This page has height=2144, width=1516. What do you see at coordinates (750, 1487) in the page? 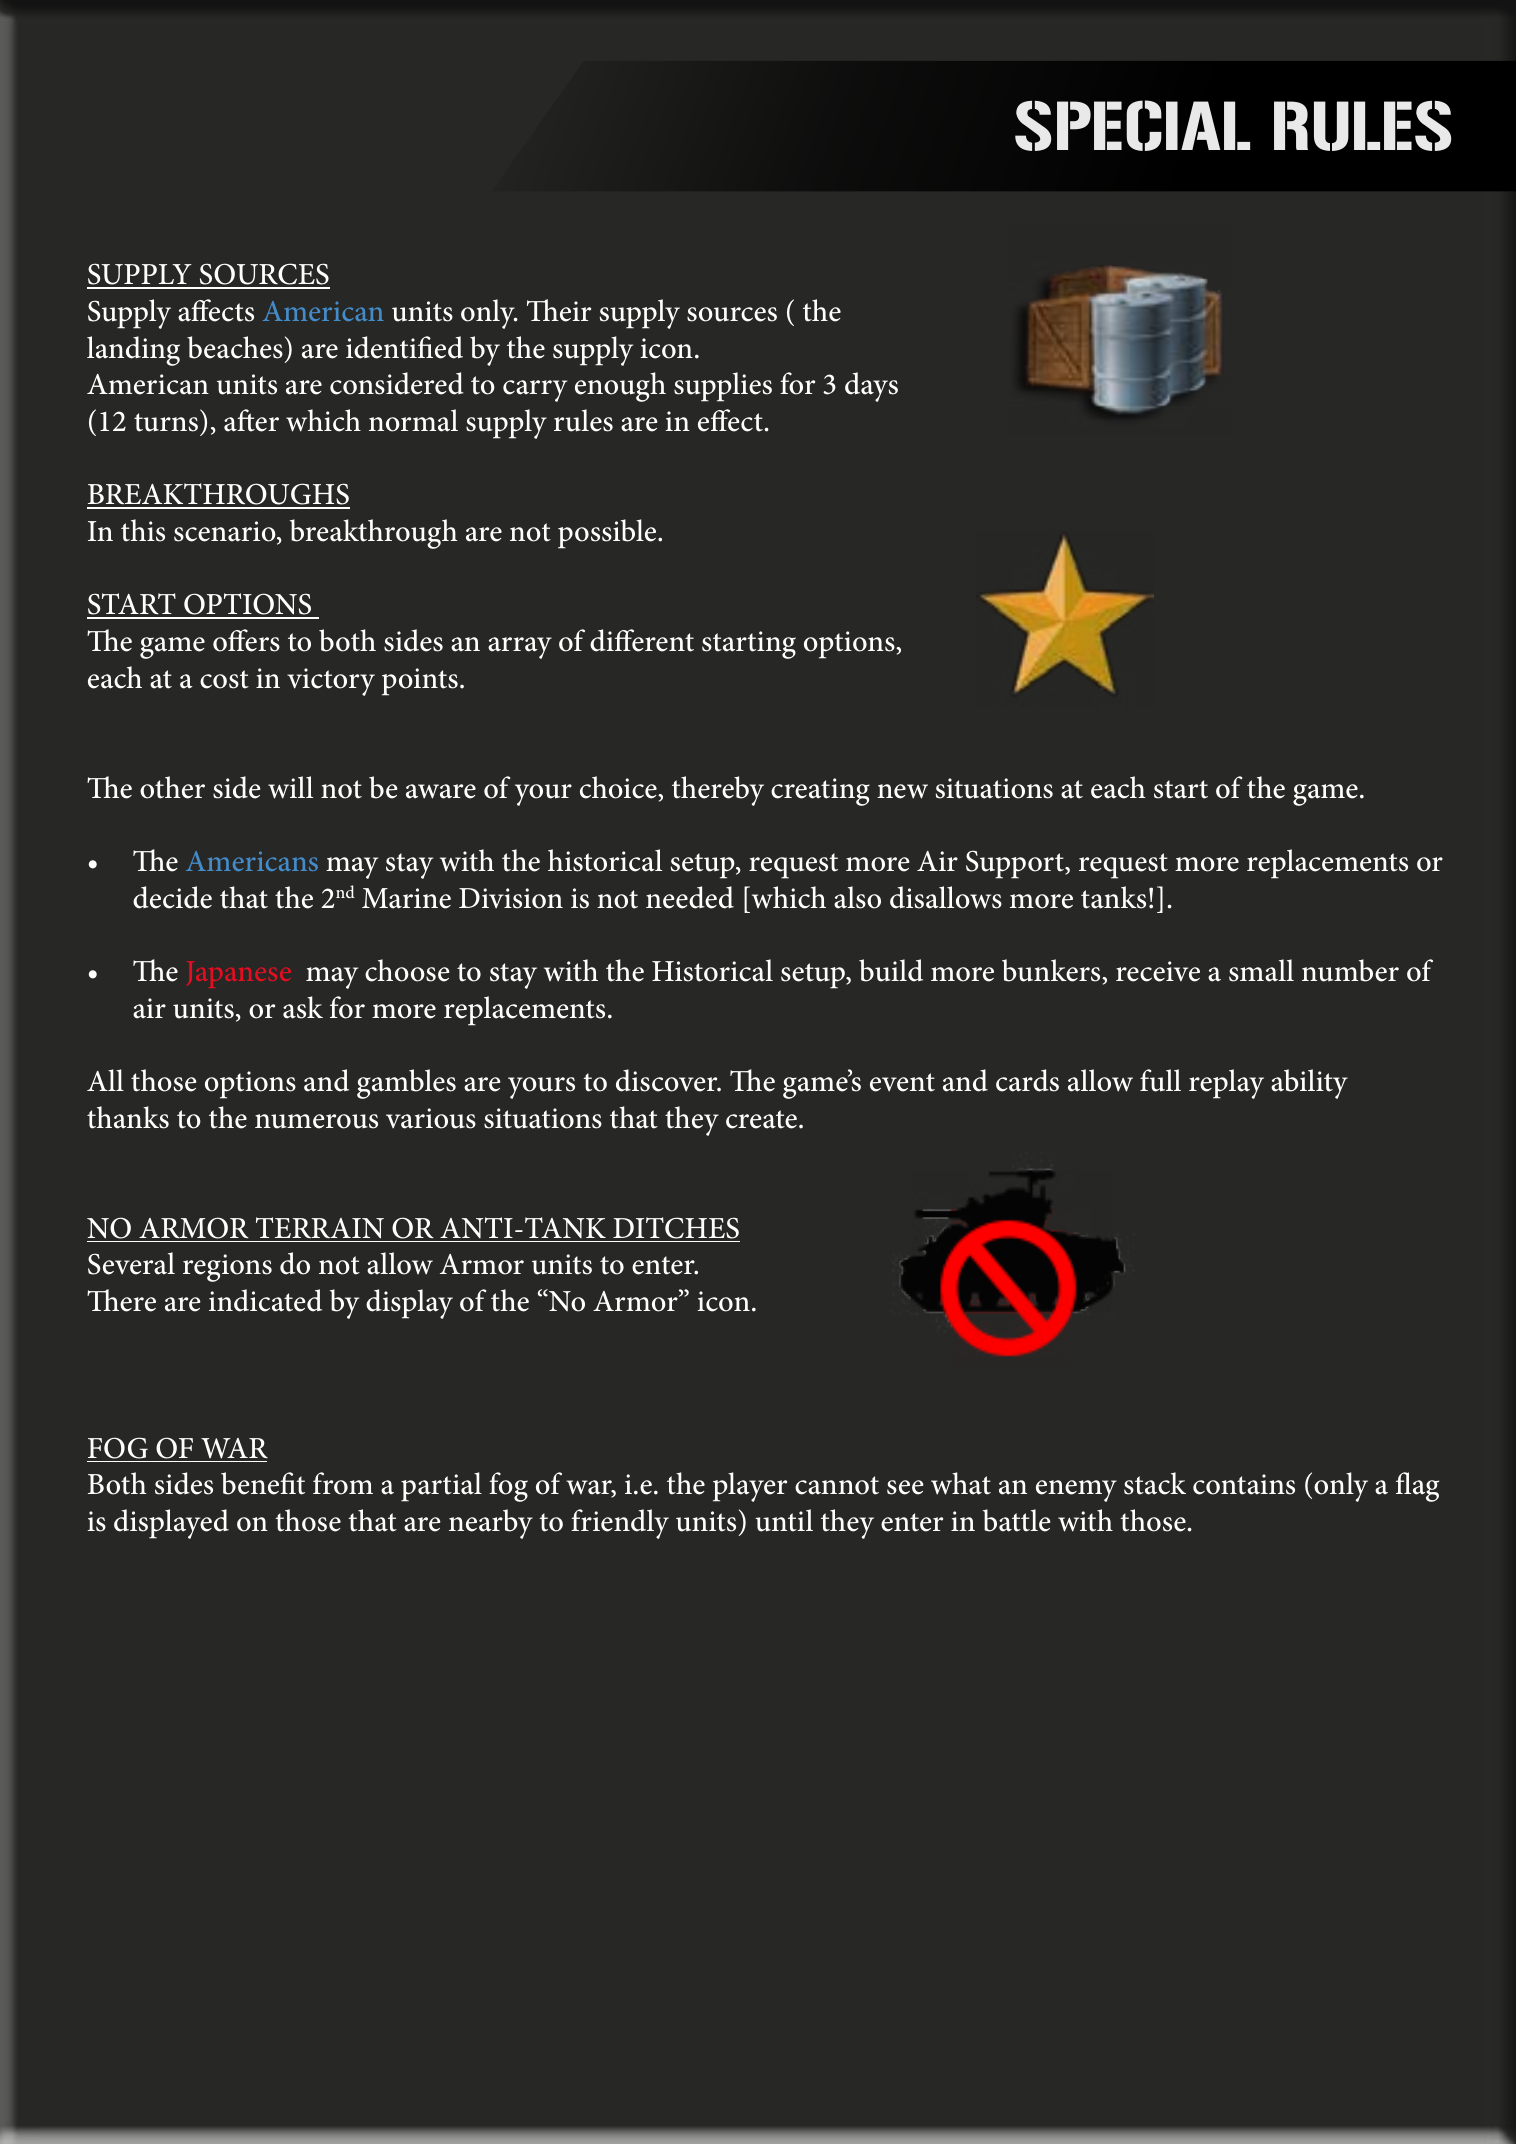
I see `player` at bounding box center [750, 1487].
